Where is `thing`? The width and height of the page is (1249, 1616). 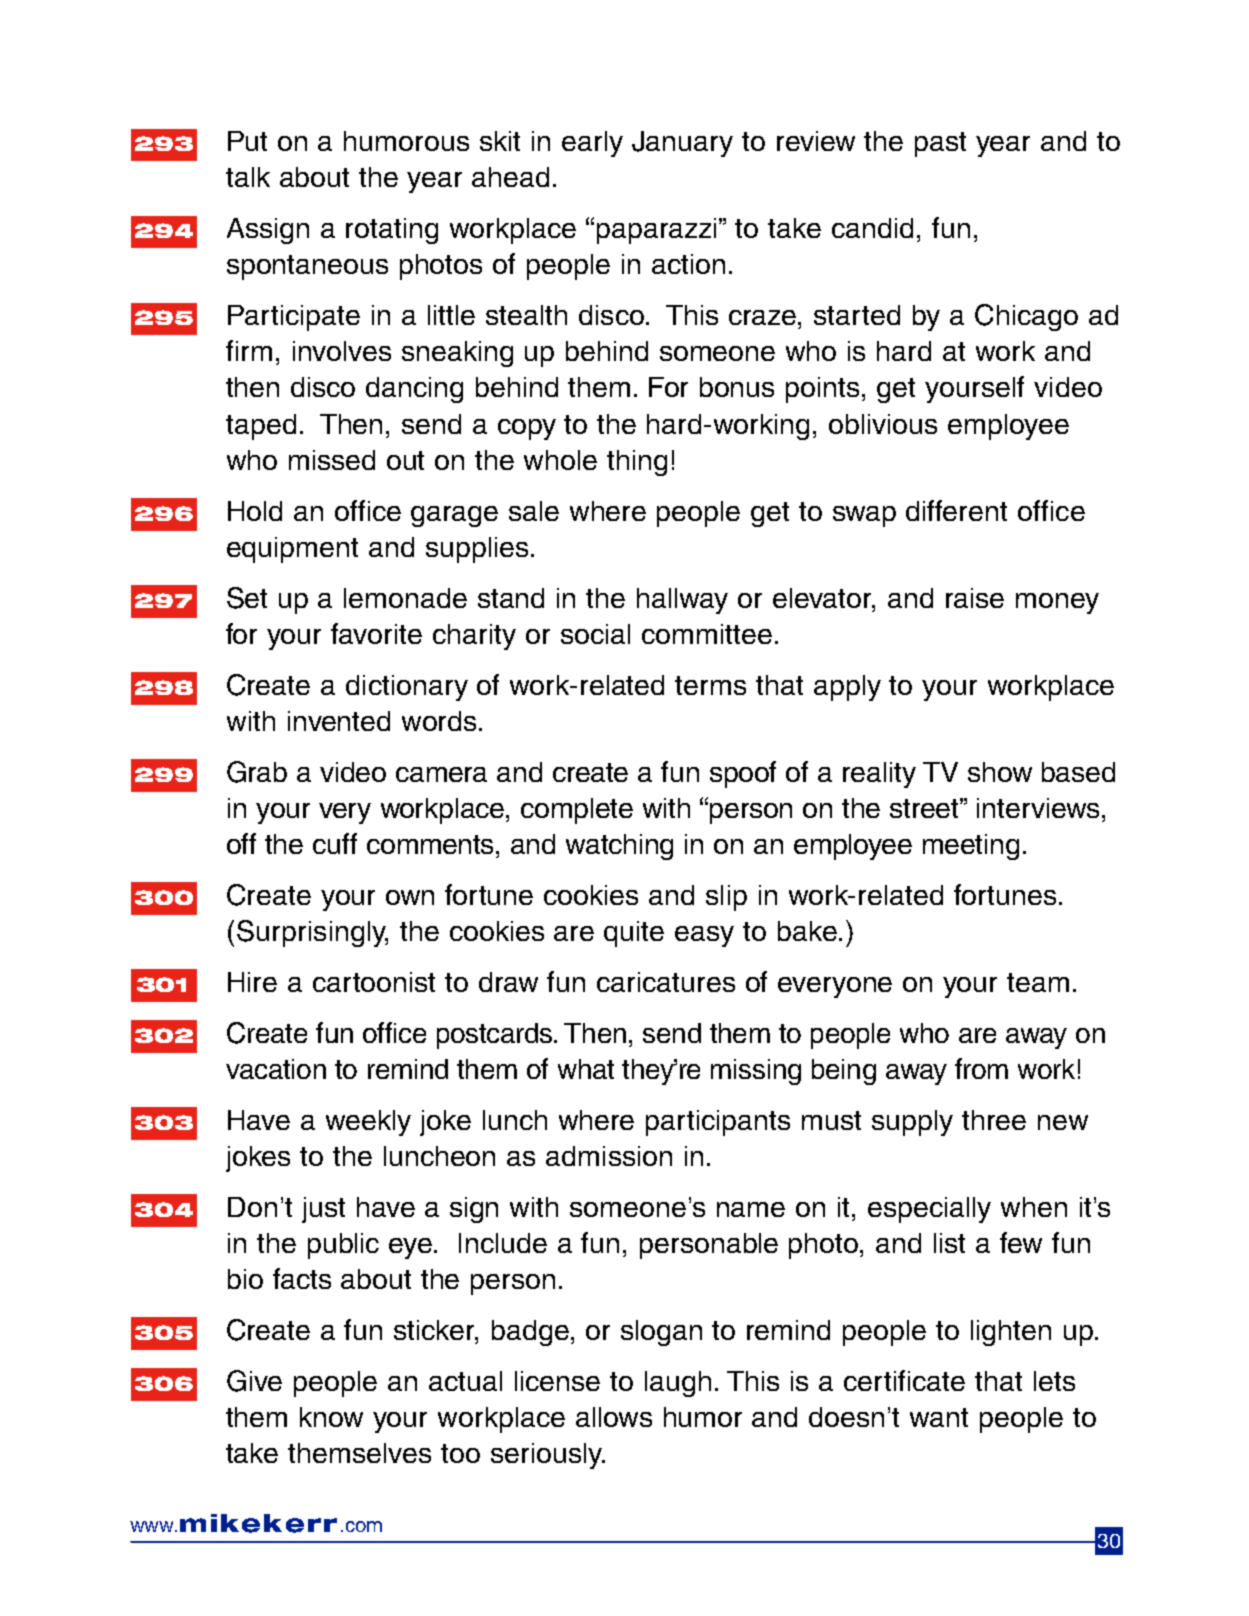
thing is located at coordinates (637, 463).
